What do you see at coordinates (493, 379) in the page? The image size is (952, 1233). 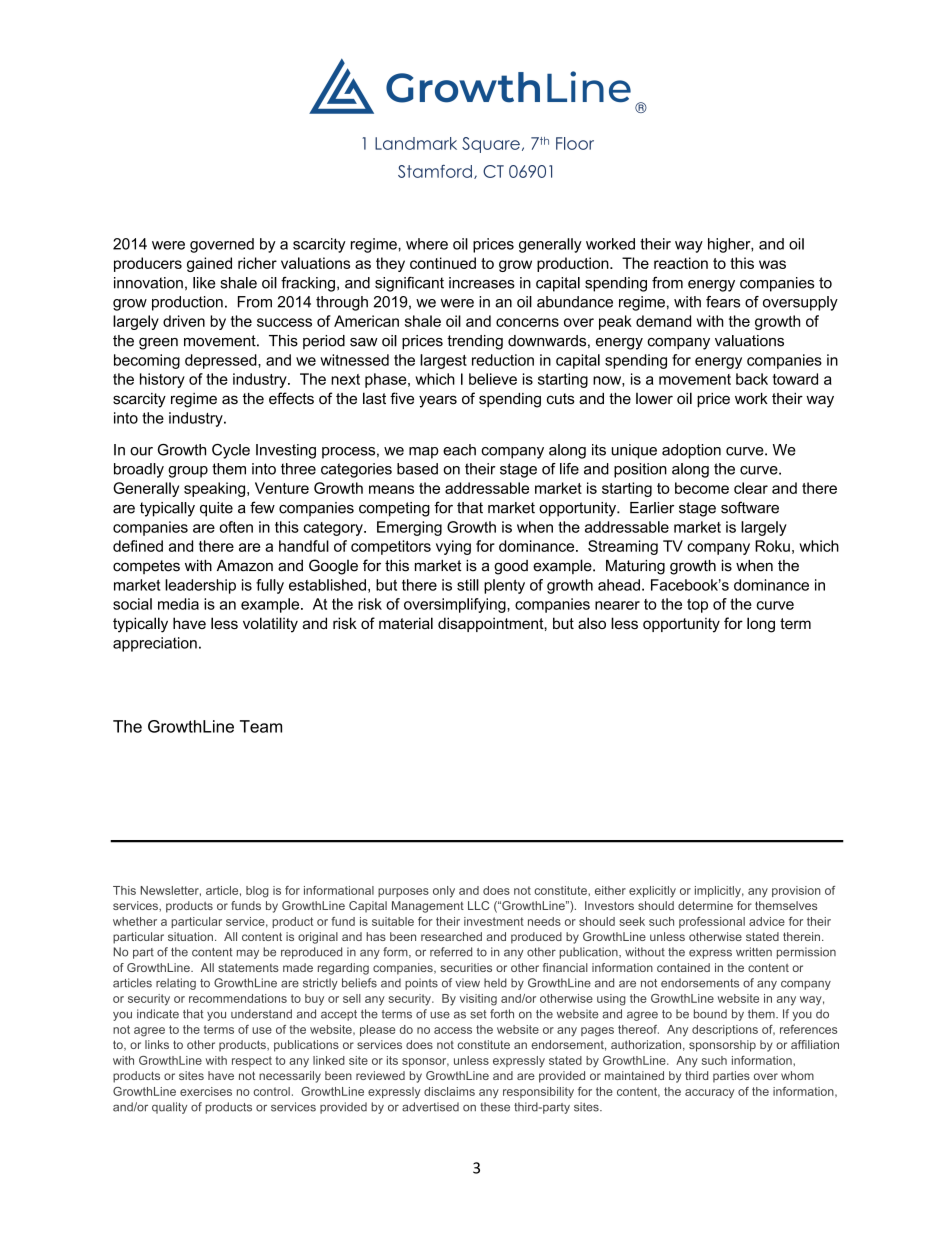 I see `believe` at bounding box center [493, 379].
